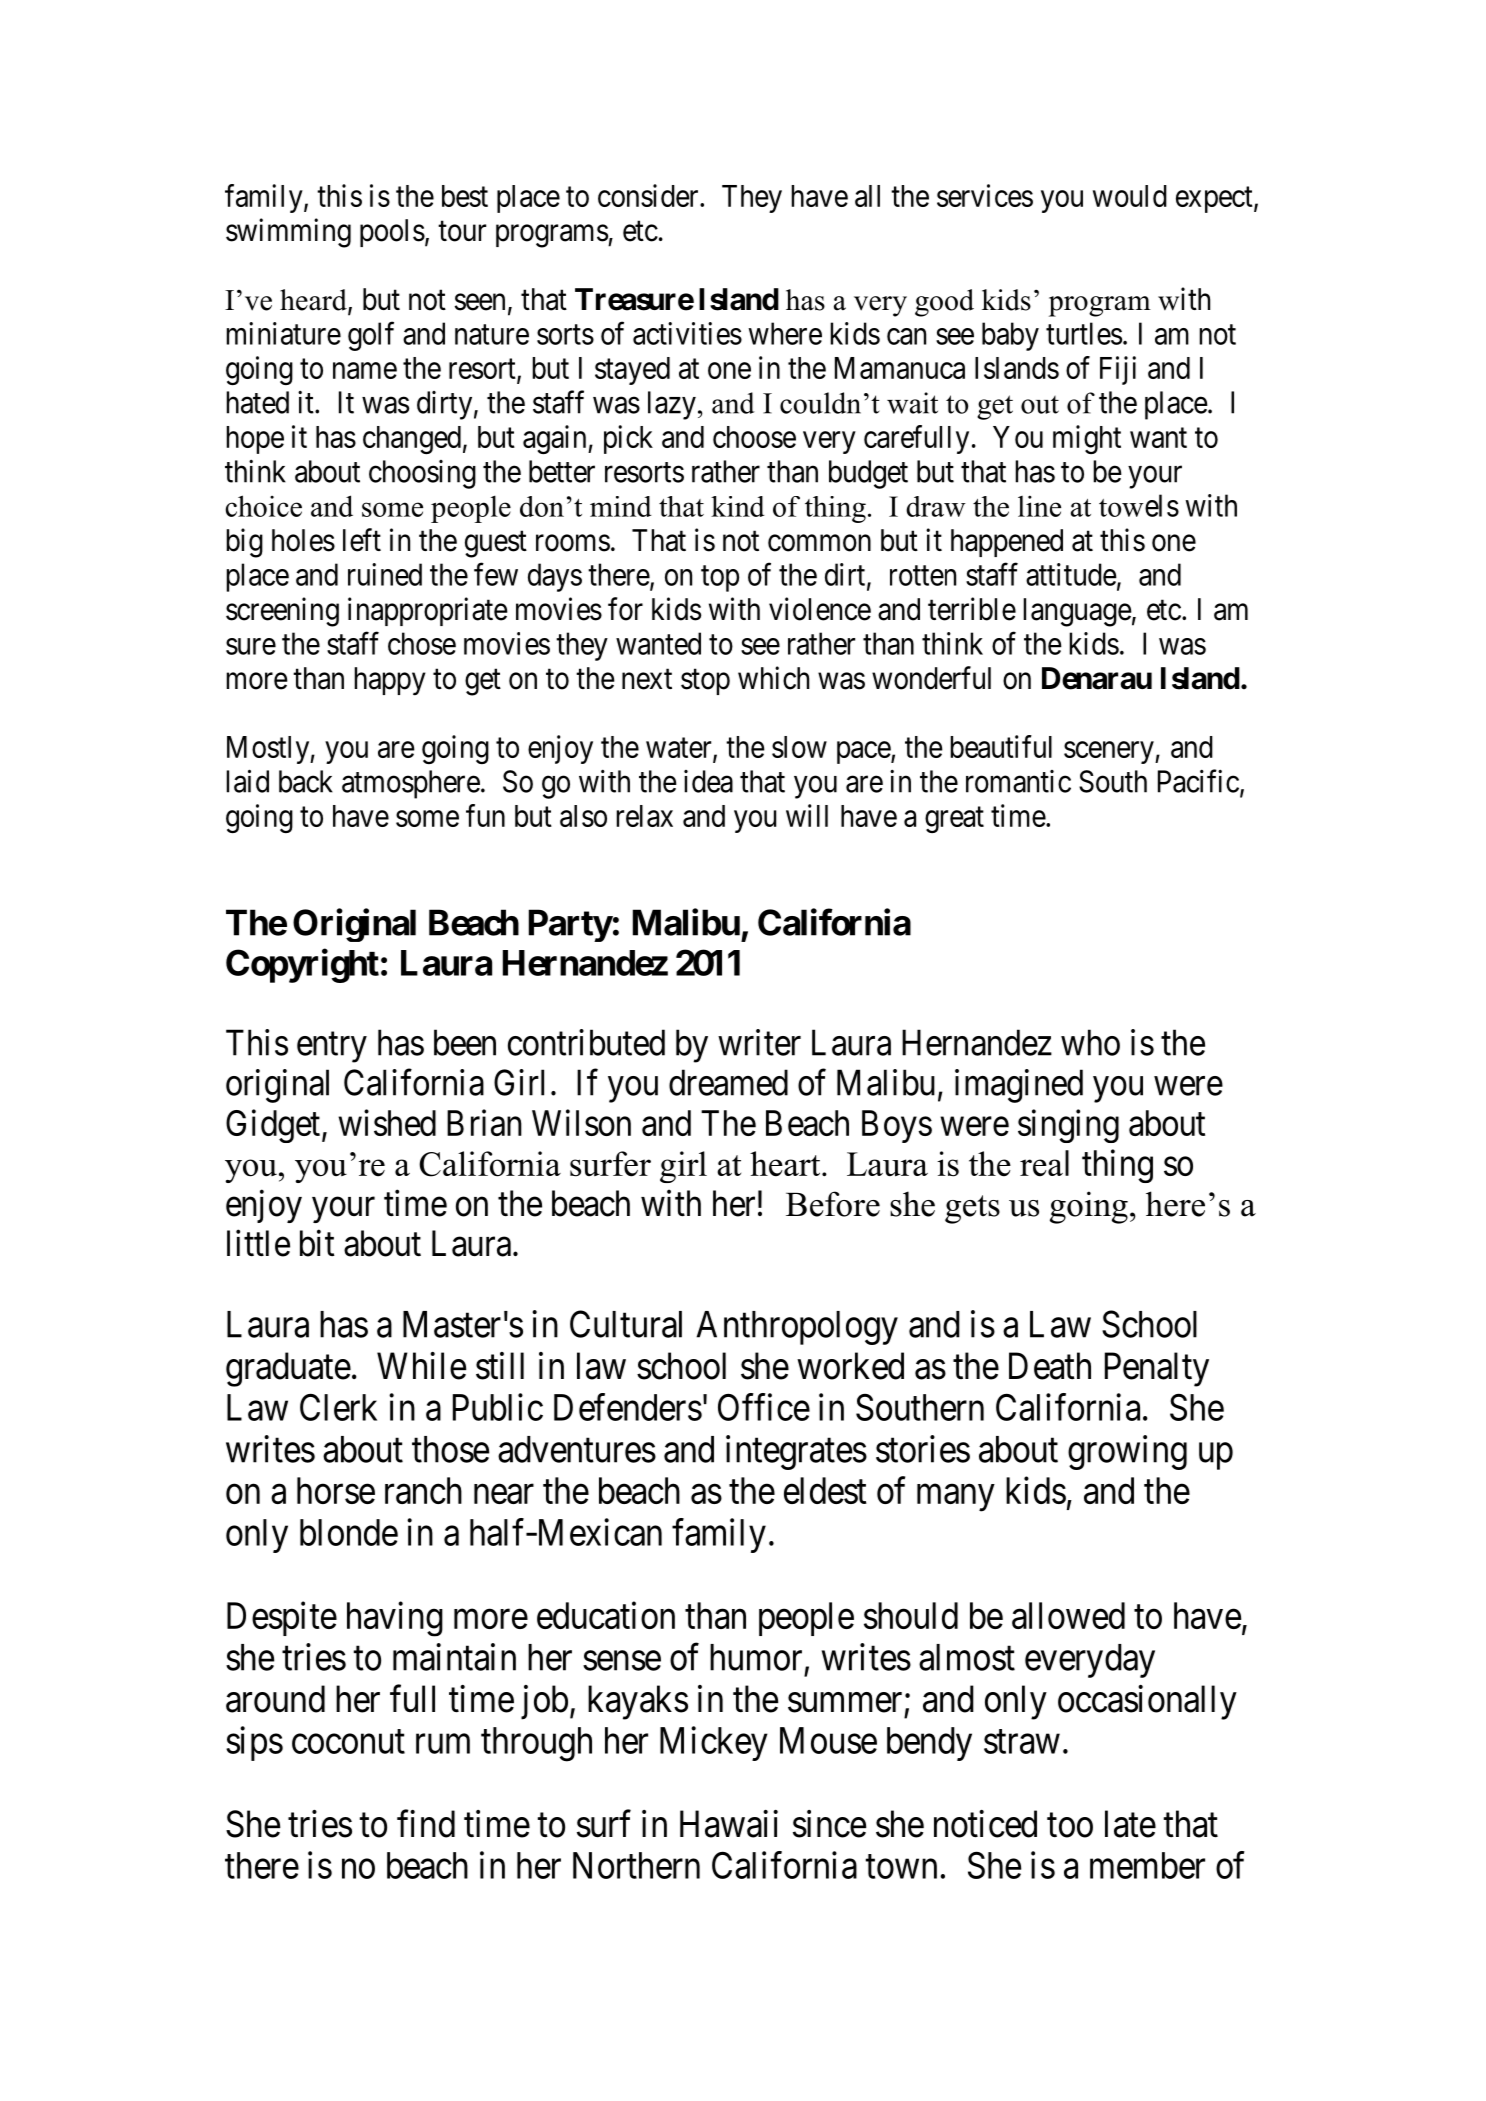 The width and height of the screenshot is (1486, 2101). Describe the element at coordinates (649, 195) in the screenshot. I see `consider` at that location.
